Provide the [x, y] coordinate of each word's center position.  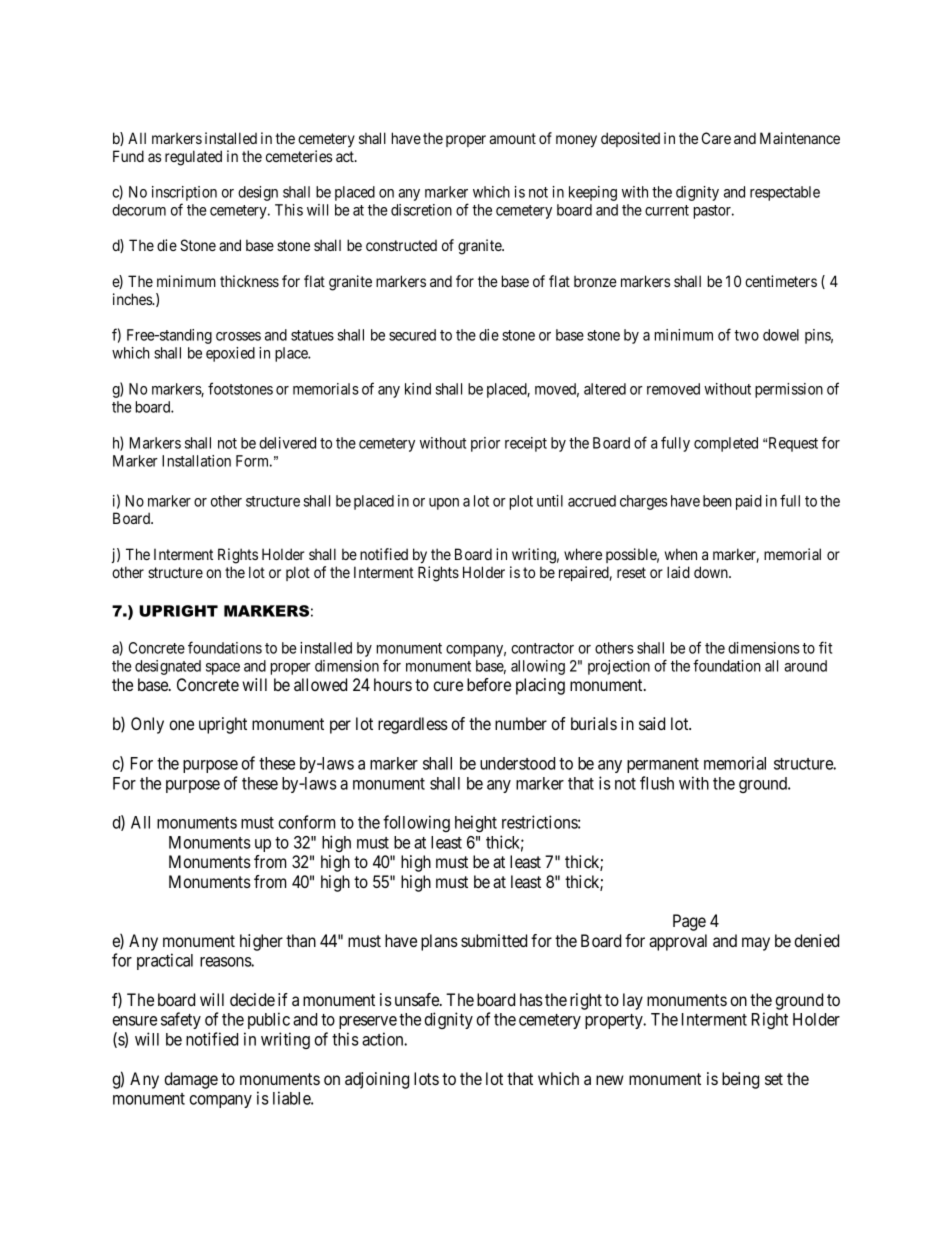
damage [191, 1080]
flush [657, 783]
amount [512, 138]
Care [716, 138]
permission [789, 390]
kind [418, 389]
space [223, 669]
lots [426, 1078]
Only [147, 725]
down [712, 572]
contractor [542, 648]
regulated [193, 158]
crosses [238, 336]
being [740, 1080]
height [476, 823]
